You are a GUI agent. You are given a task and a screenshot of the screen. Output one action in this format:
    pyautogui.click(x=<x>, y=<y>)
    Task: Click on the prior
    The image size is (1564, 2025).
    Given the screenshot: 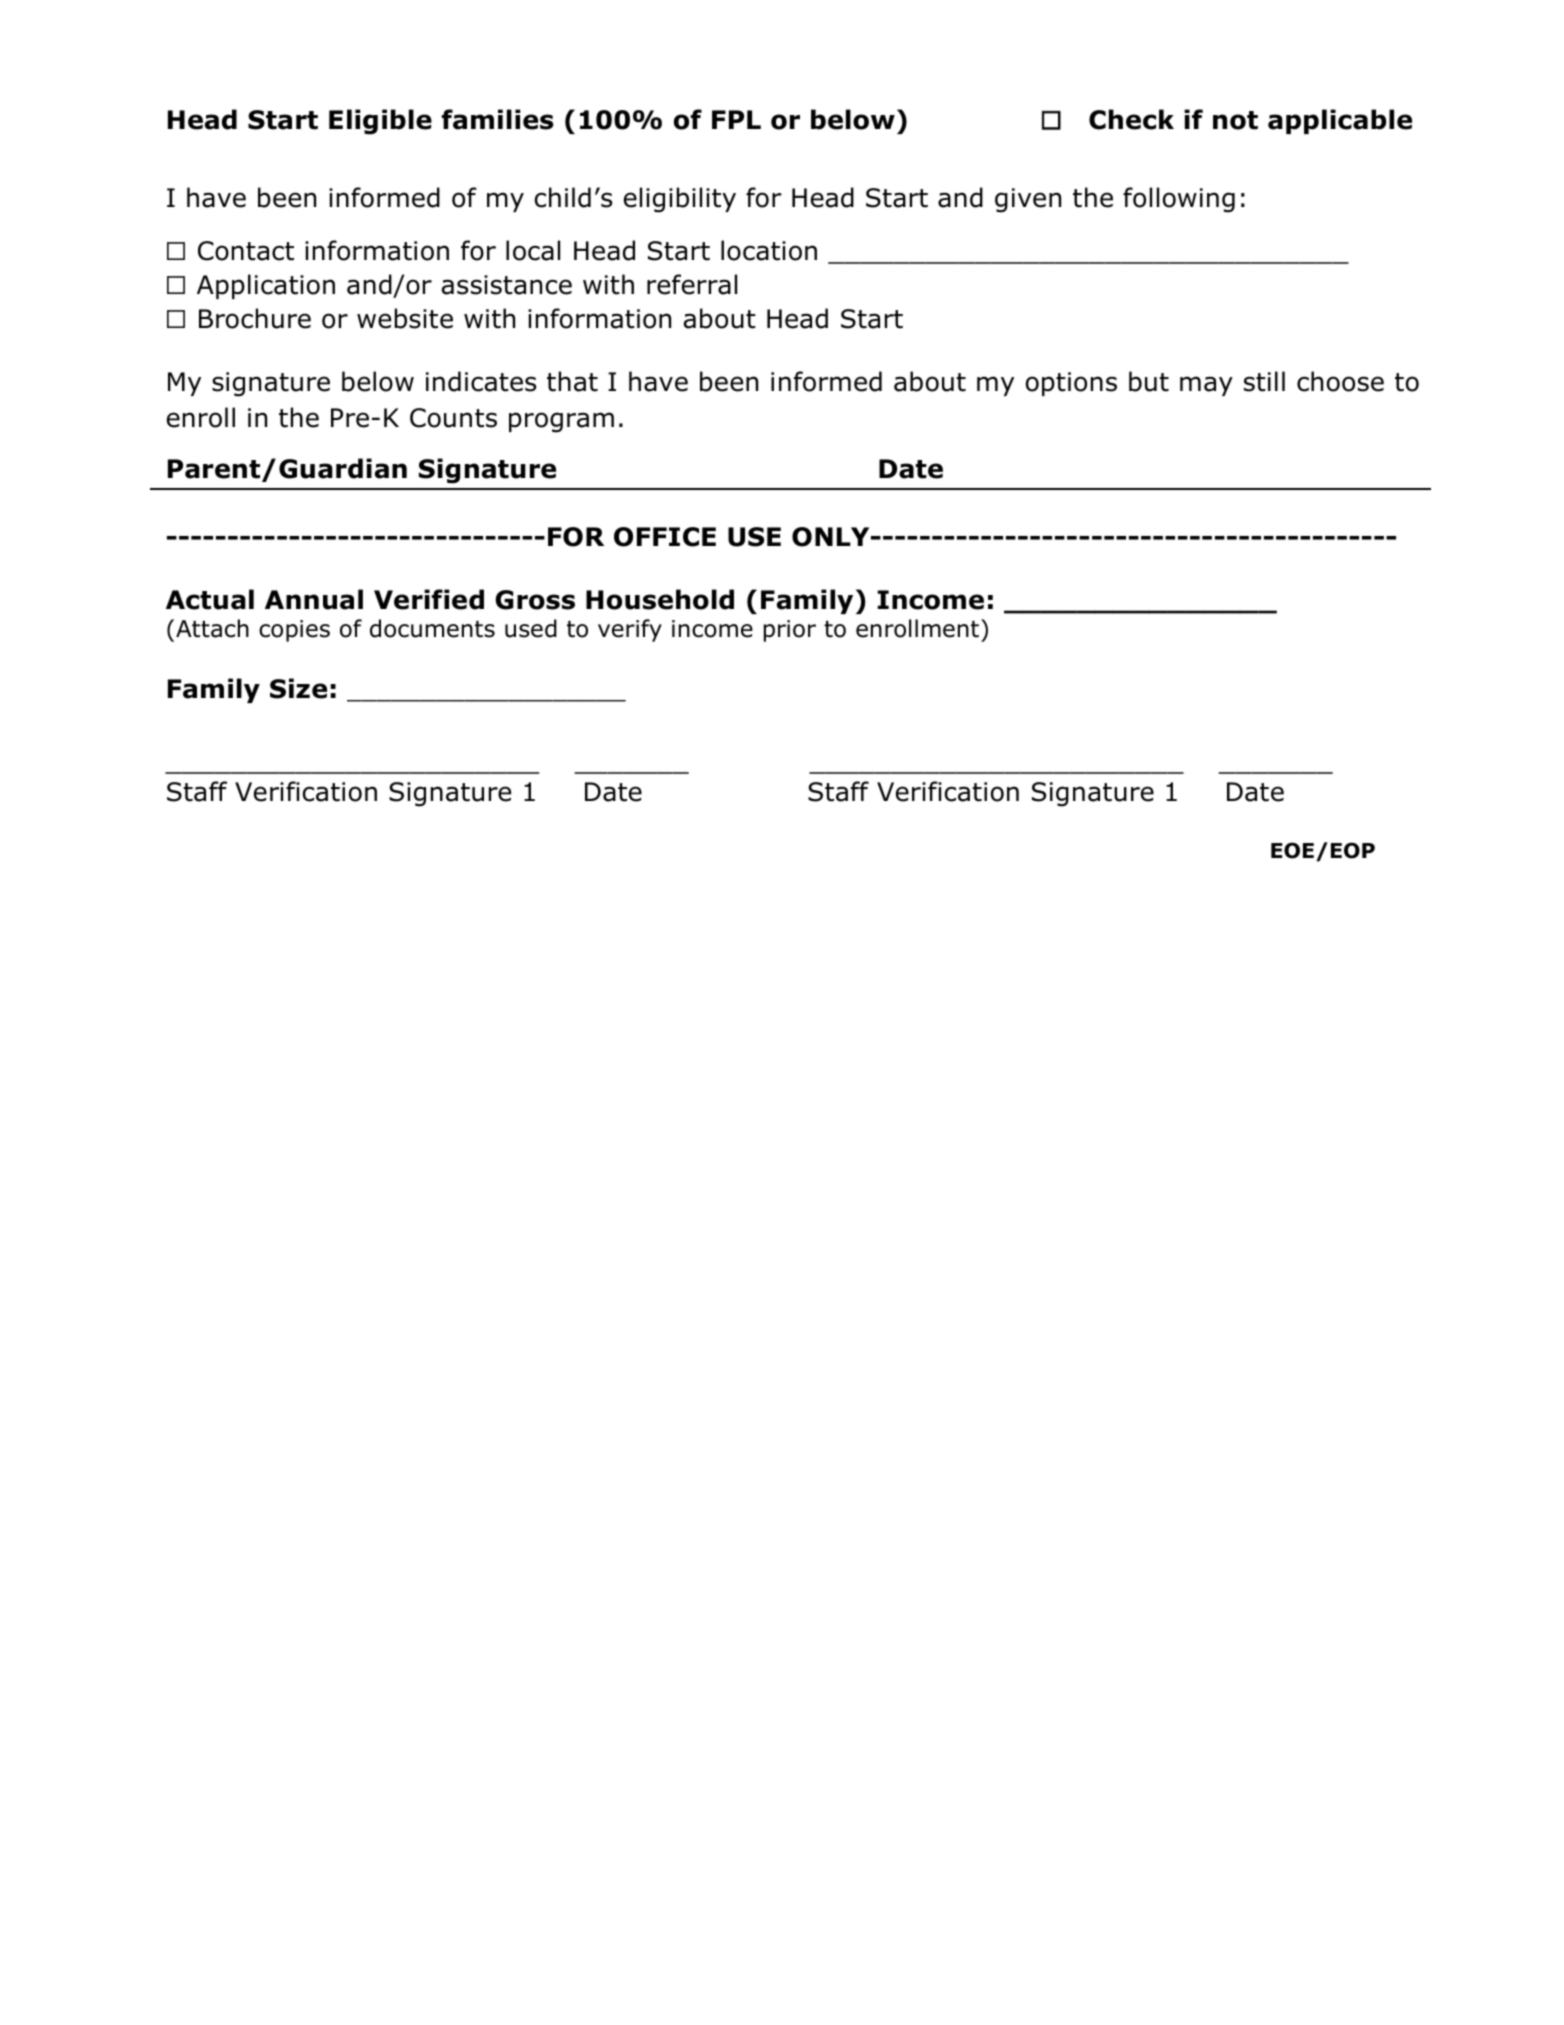 What is the action you would take?
    pyautogui.click(x=790, y=631)
